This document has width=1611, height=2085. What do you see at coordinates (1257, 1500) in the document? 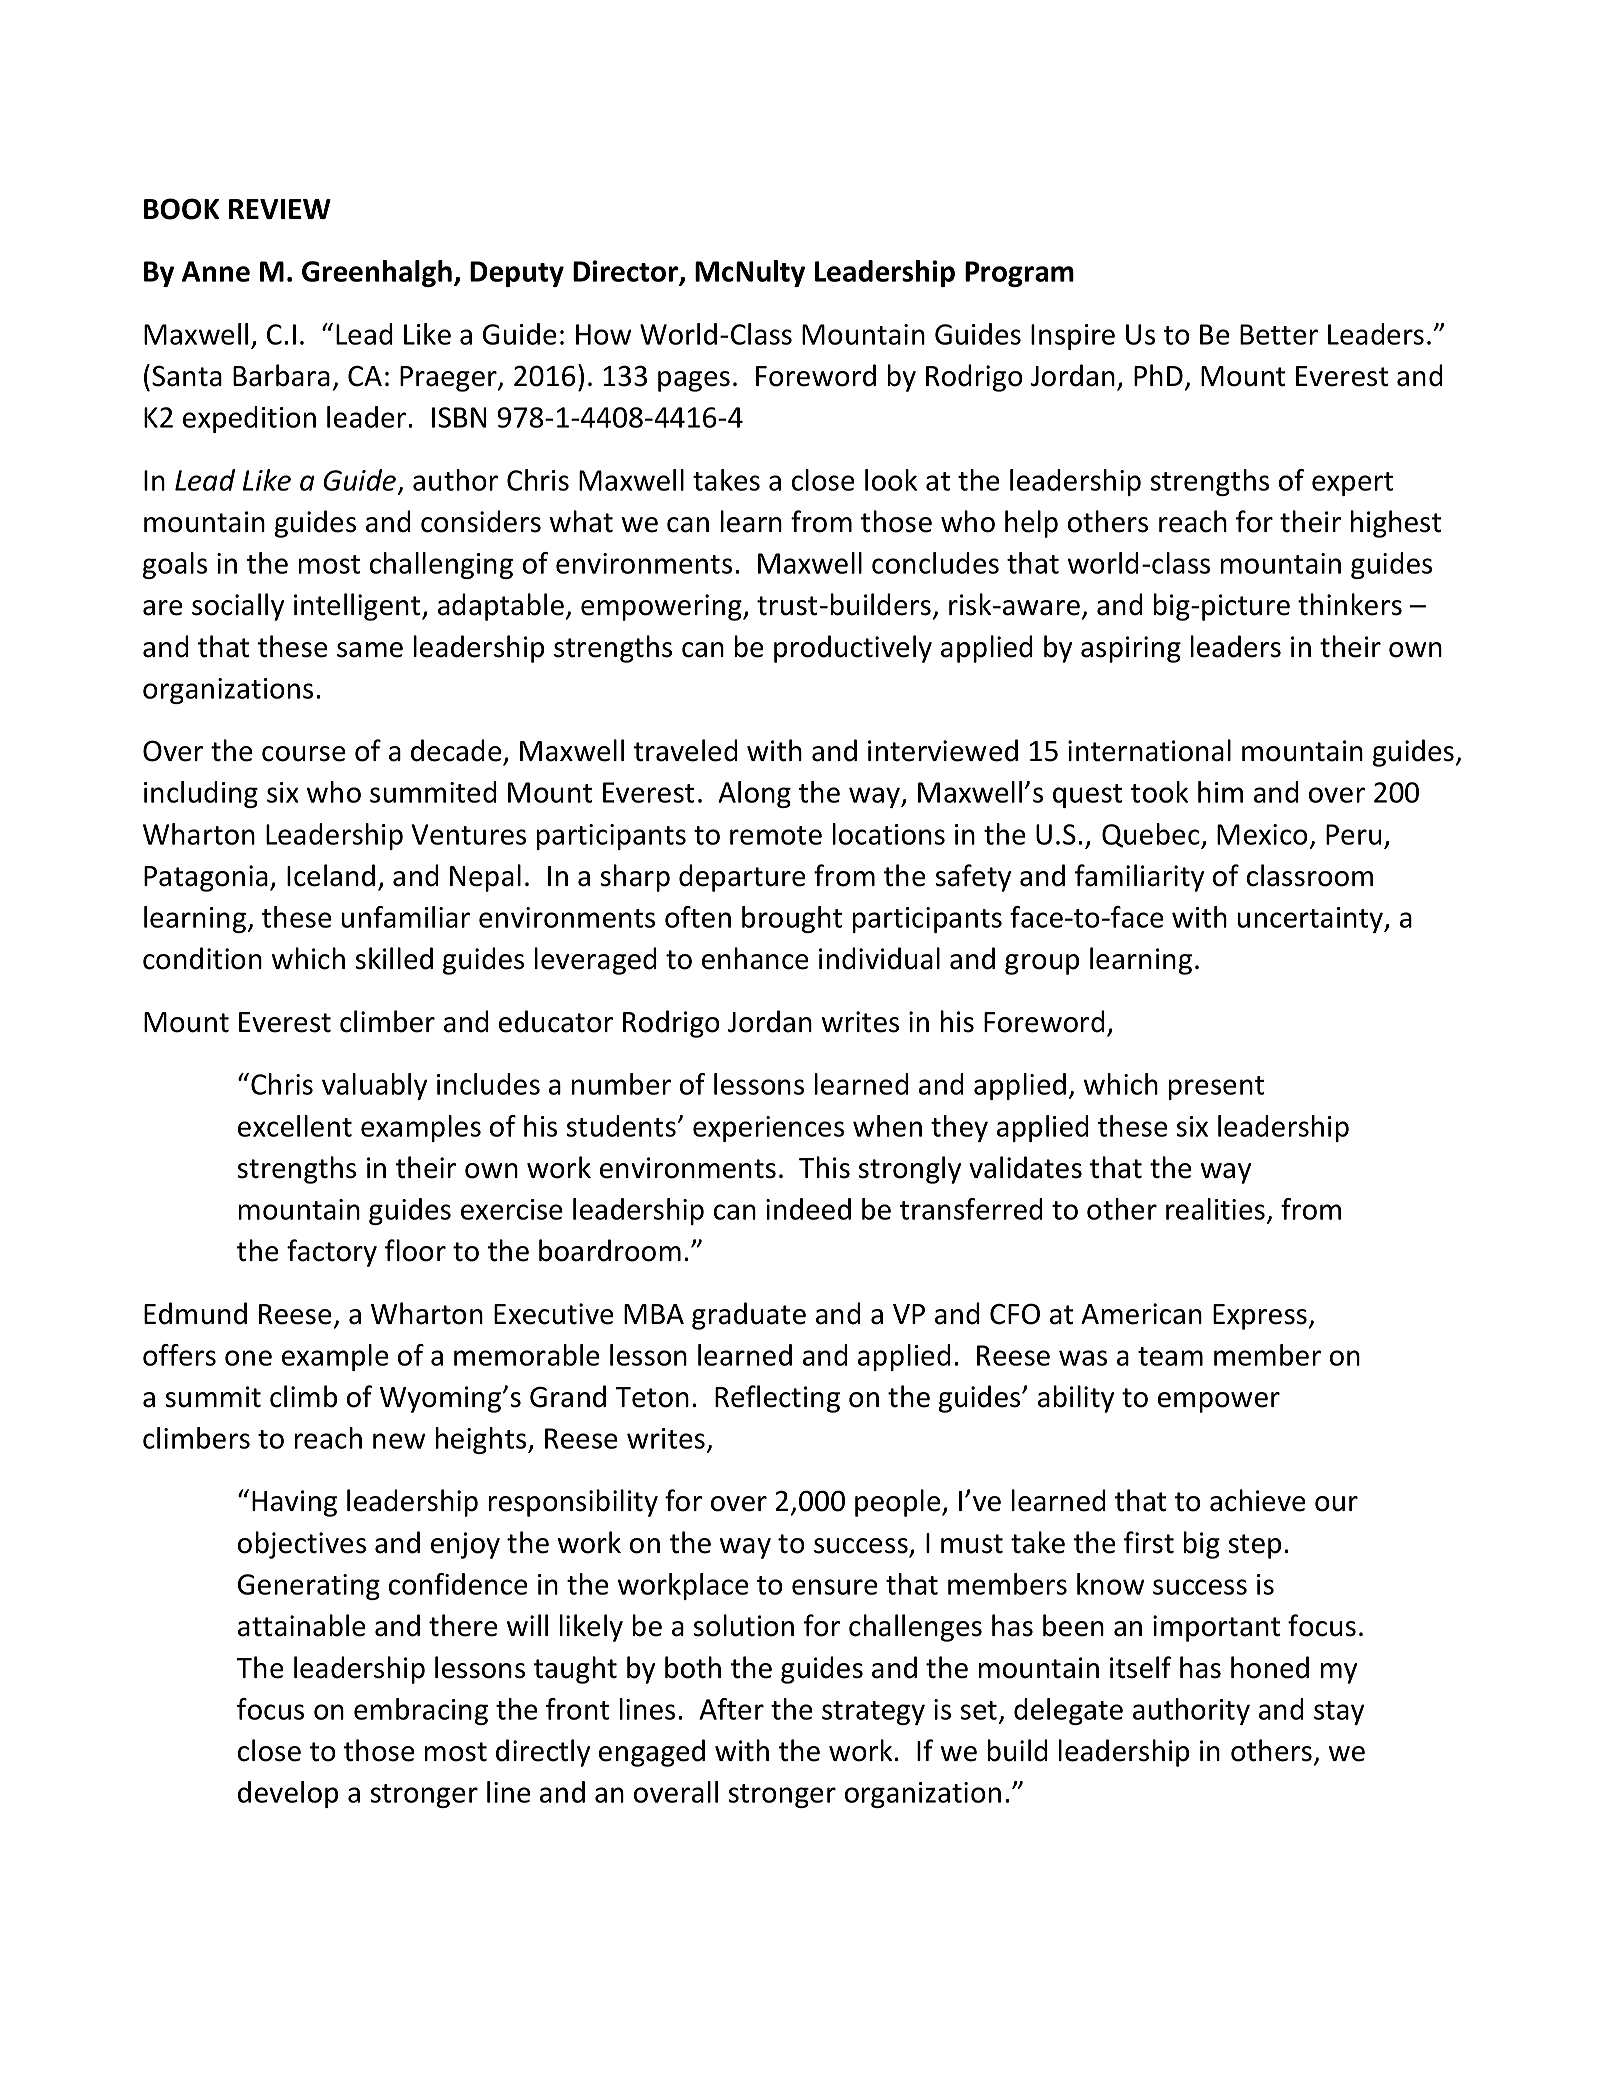
I see `achieve` at bounding box center [1257, 1500].
